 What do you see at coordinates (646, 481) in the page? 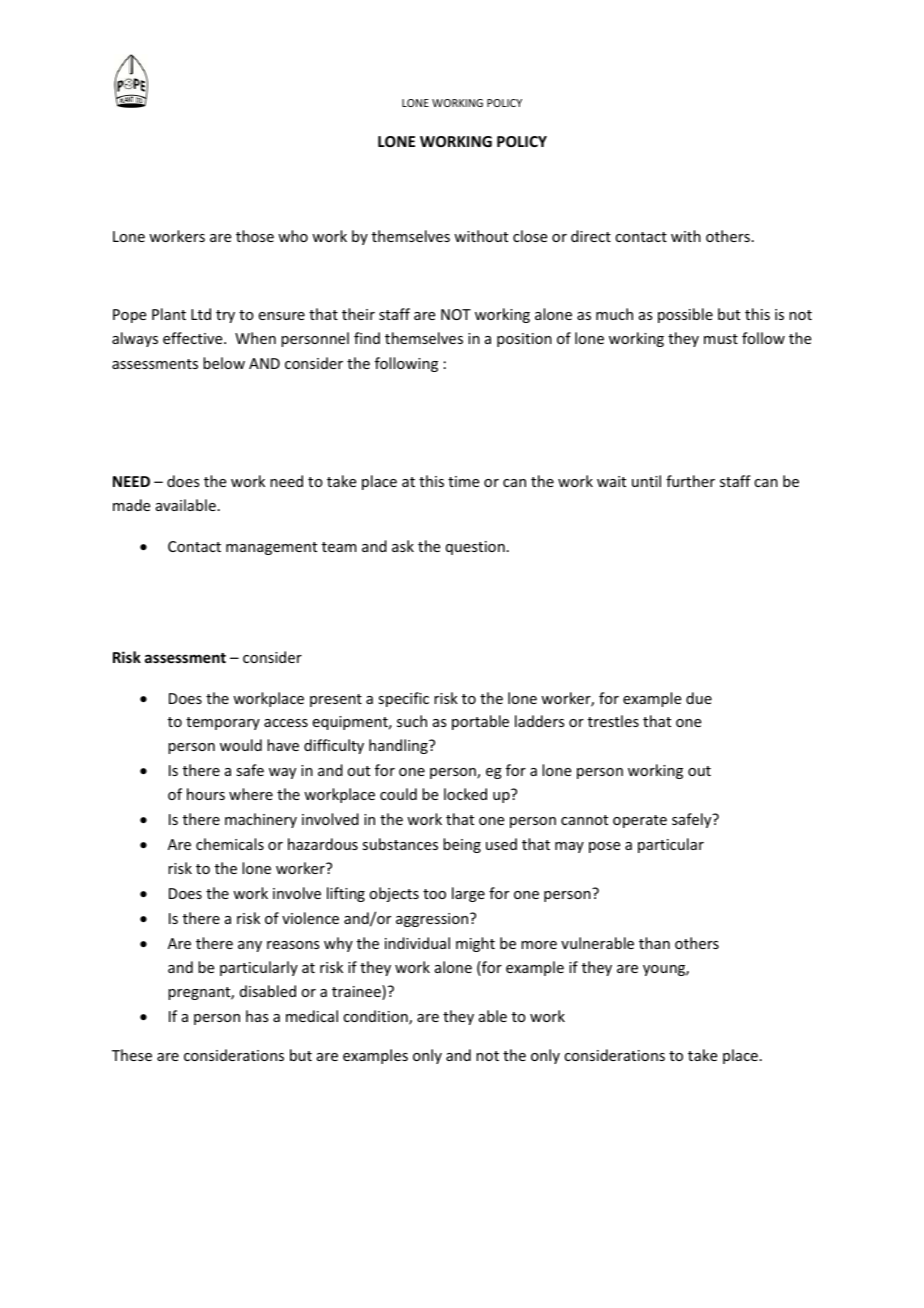
I see `until` at bounding box center [646, 481].
